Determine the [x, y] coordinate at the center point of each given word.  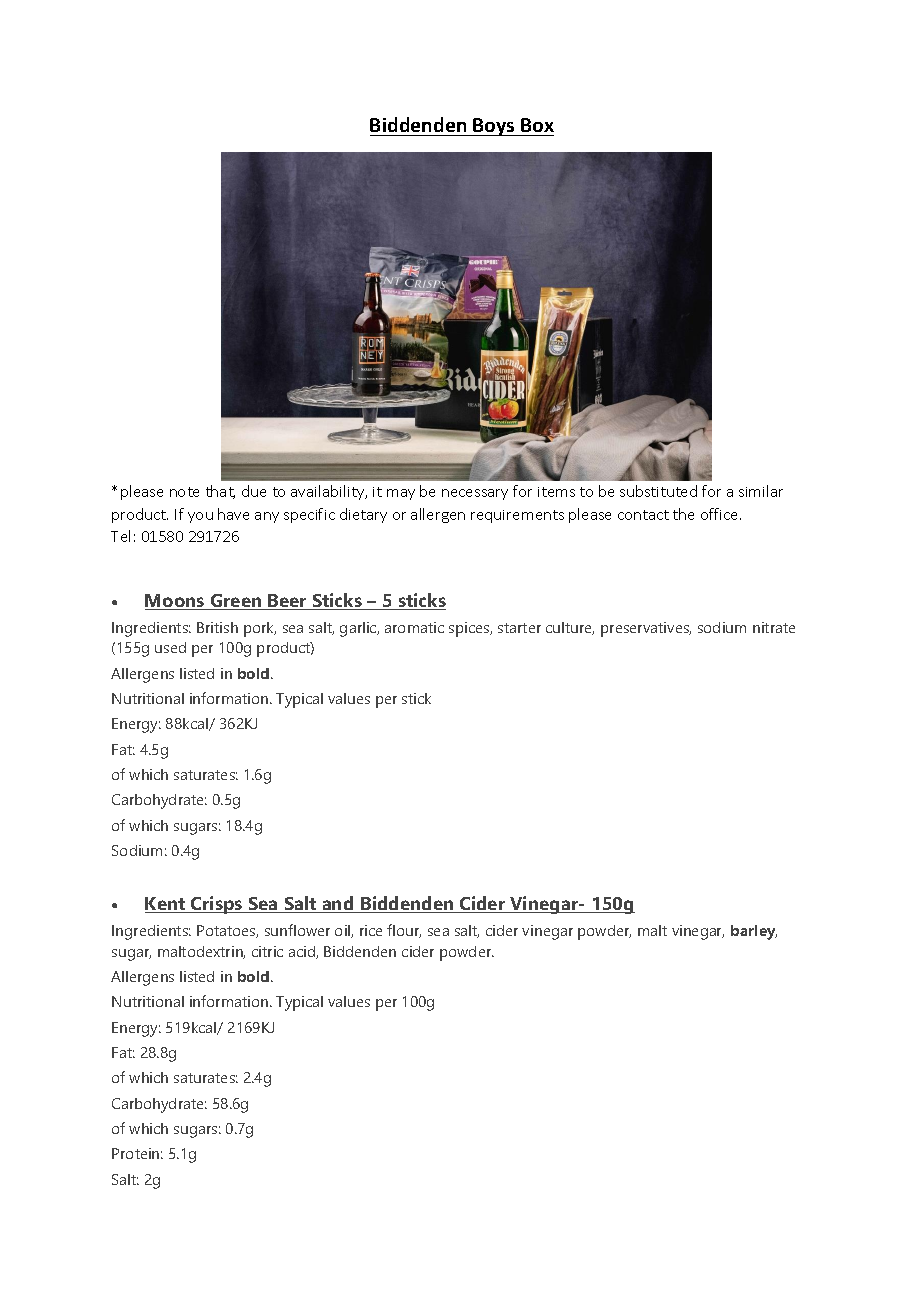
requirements [517, 516]
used [170, 647]
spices [470, 629]
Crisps [217, 905]
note [184, 492]
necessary [475, 494]
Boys [494, 127]
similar [761, 491]
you [200, 517]
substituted [658, 491]
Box [537, 125]
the [683, 514]
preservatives [646, 629]
